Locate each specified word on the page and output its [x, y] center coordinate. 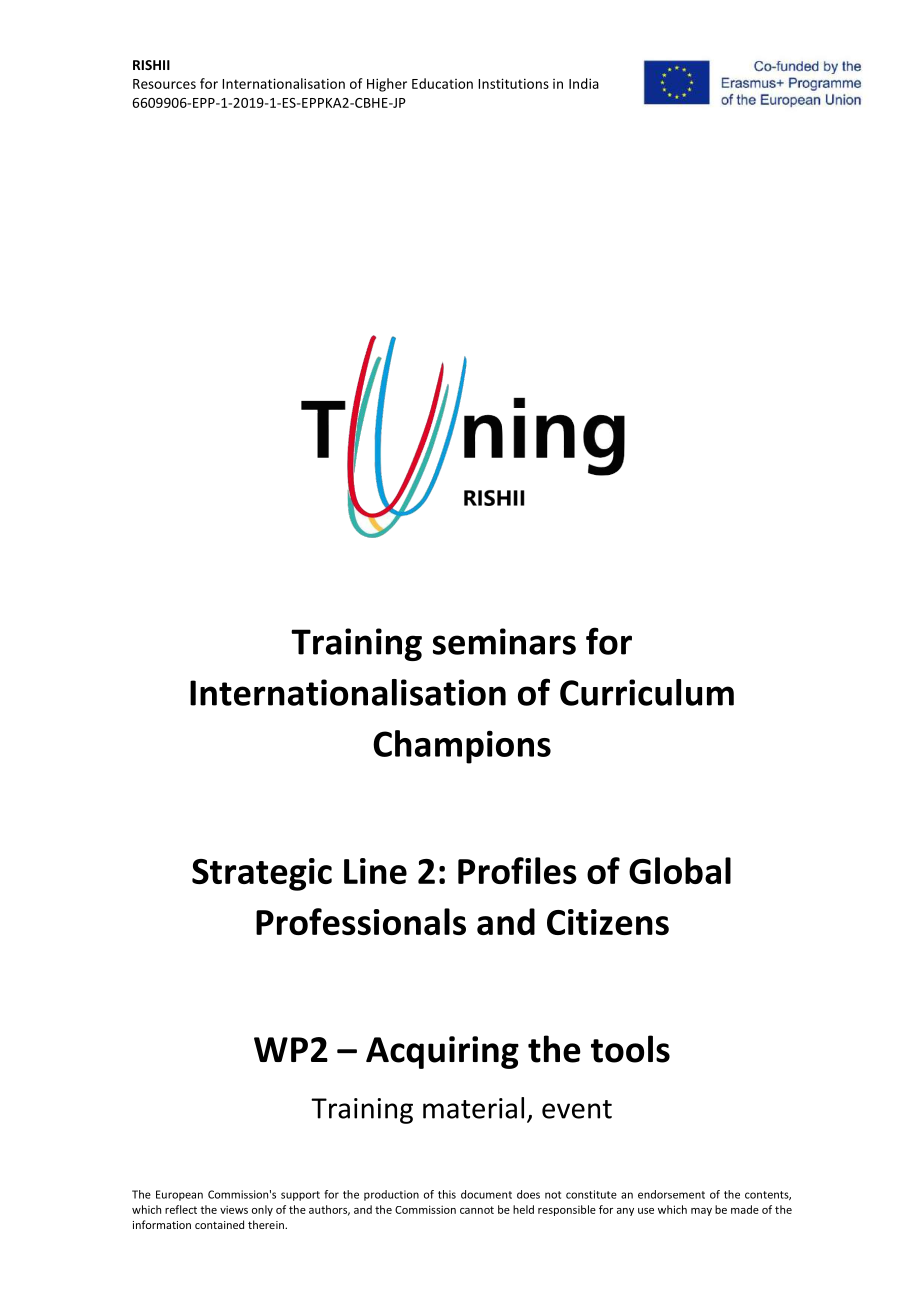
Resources [164, 84]
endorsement [671, 1194]
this [447, 1194]
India [584, 83]
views [234, 1209]
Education [442, 83]
